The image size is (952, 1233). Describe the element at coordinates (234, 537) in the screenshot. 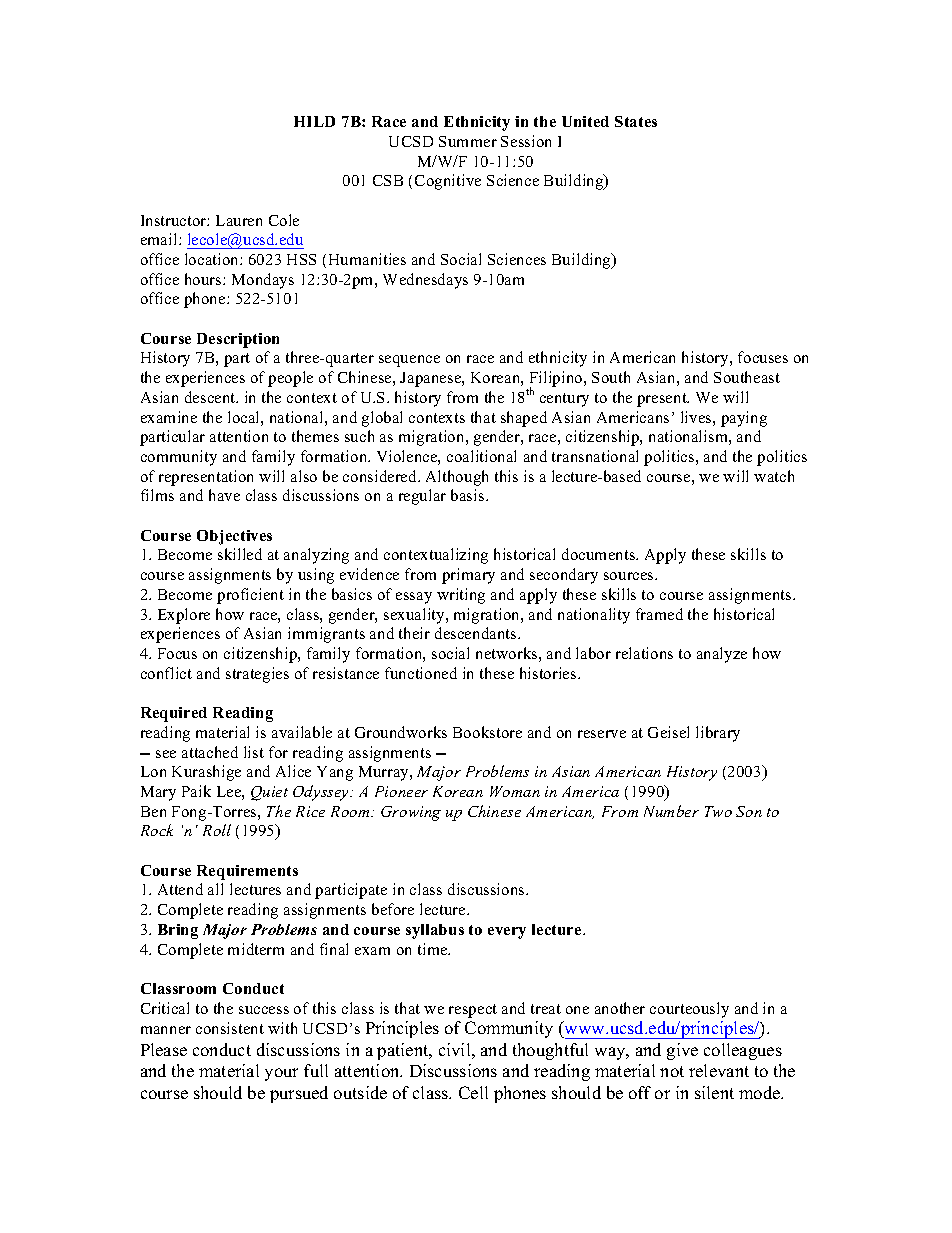

I see `Objectives` at that location.
